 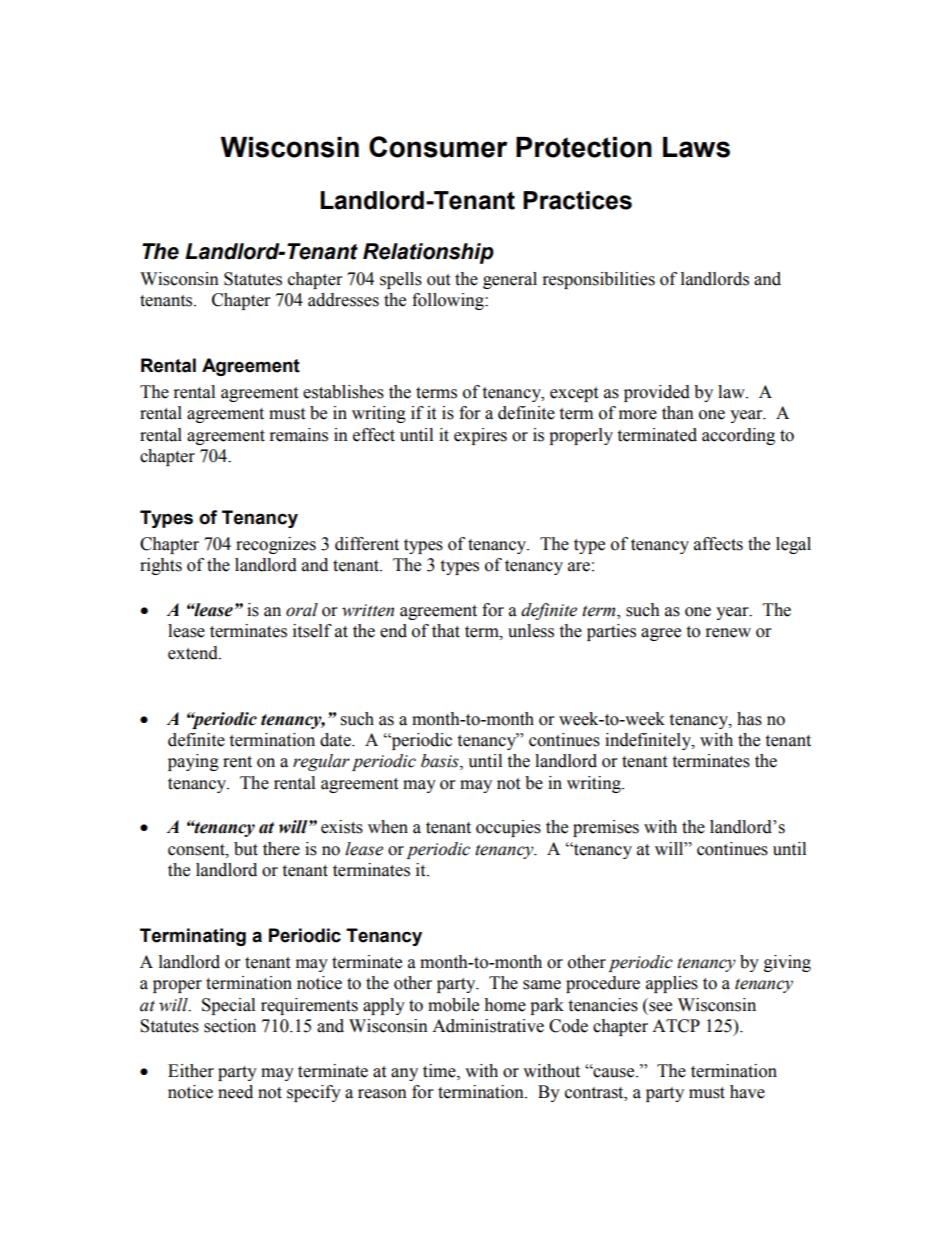 I want to click on Laws, so click(x=696, y=147).
